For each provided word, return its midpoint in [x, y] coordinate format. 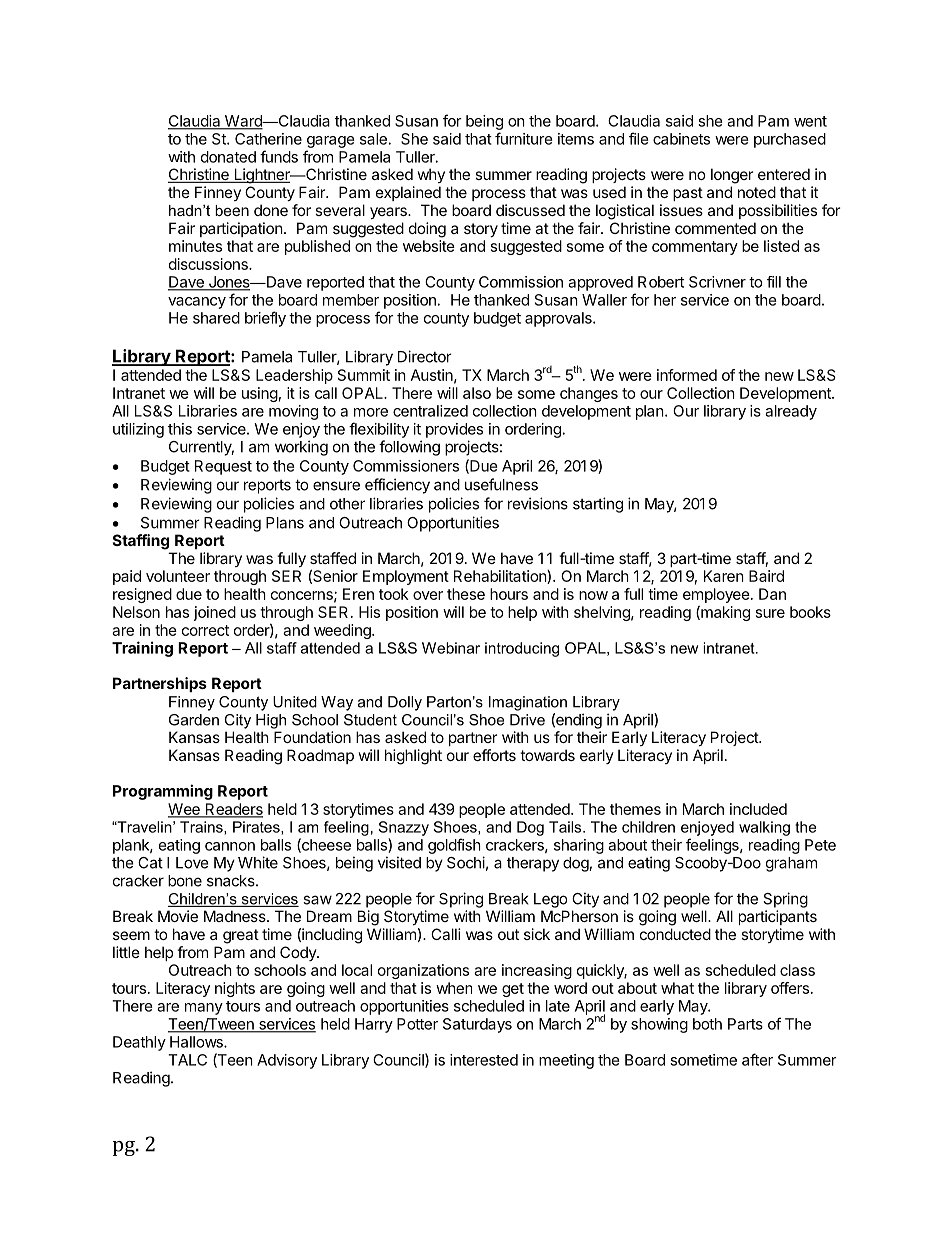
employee [716, 597]
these [466, 594]
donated [228, 157]
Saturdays [477, 1025]
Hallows [197, 1042]
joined [215, 613]
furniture [524, 138]
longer [732, 176]
